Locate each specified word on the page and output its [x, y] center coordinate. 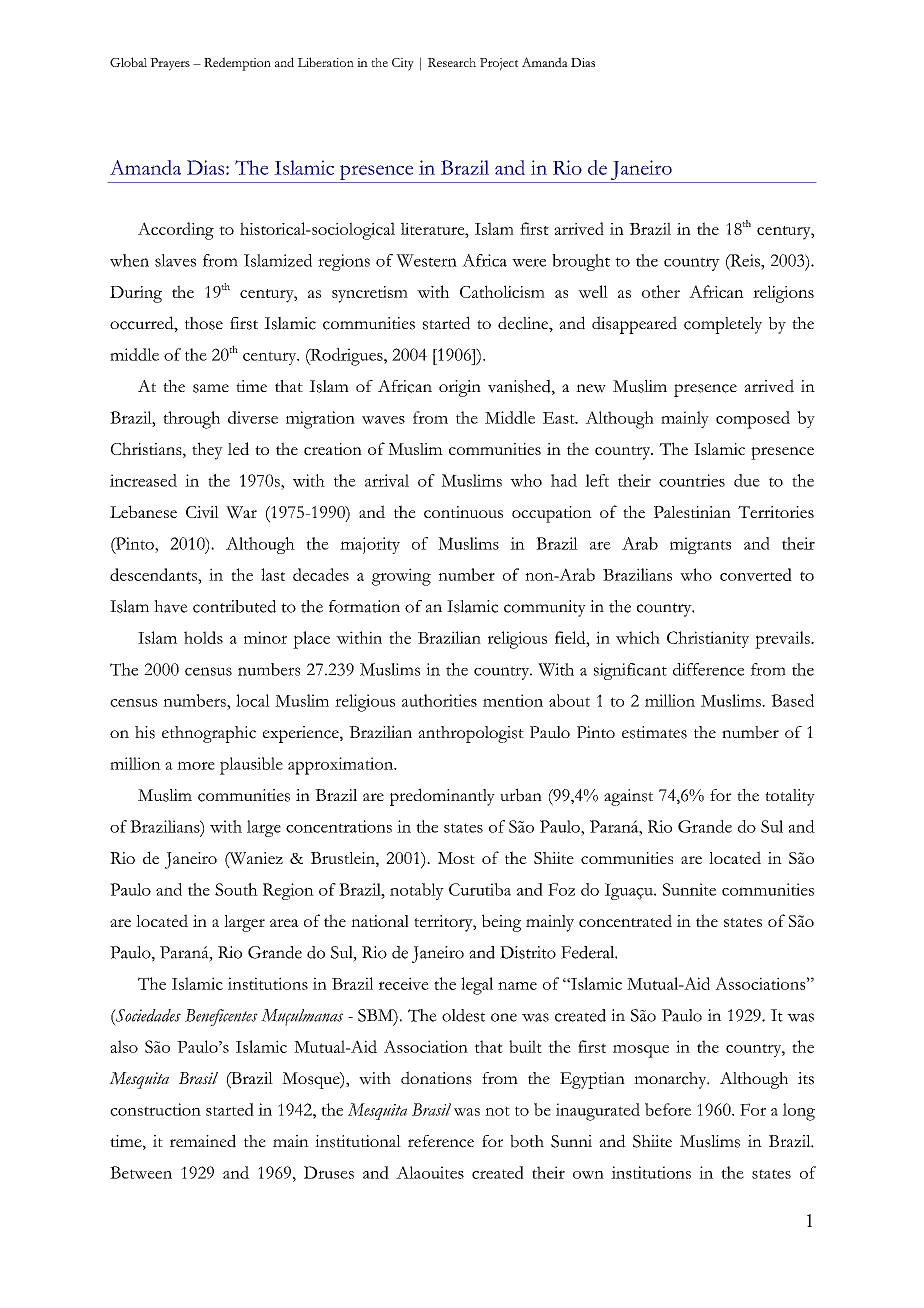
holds [203, 637]
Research [452, 62]
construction [155, 1109]
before [668, 1109]
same [211, 388]
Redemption [237, 64]
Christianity [708, 639]
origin [460, 388]
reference [441, 1141]
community [545, 608]
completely [723, 325]
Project [499, 64]
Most [456, 858]
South [236, 889]
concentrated [625, 920]
